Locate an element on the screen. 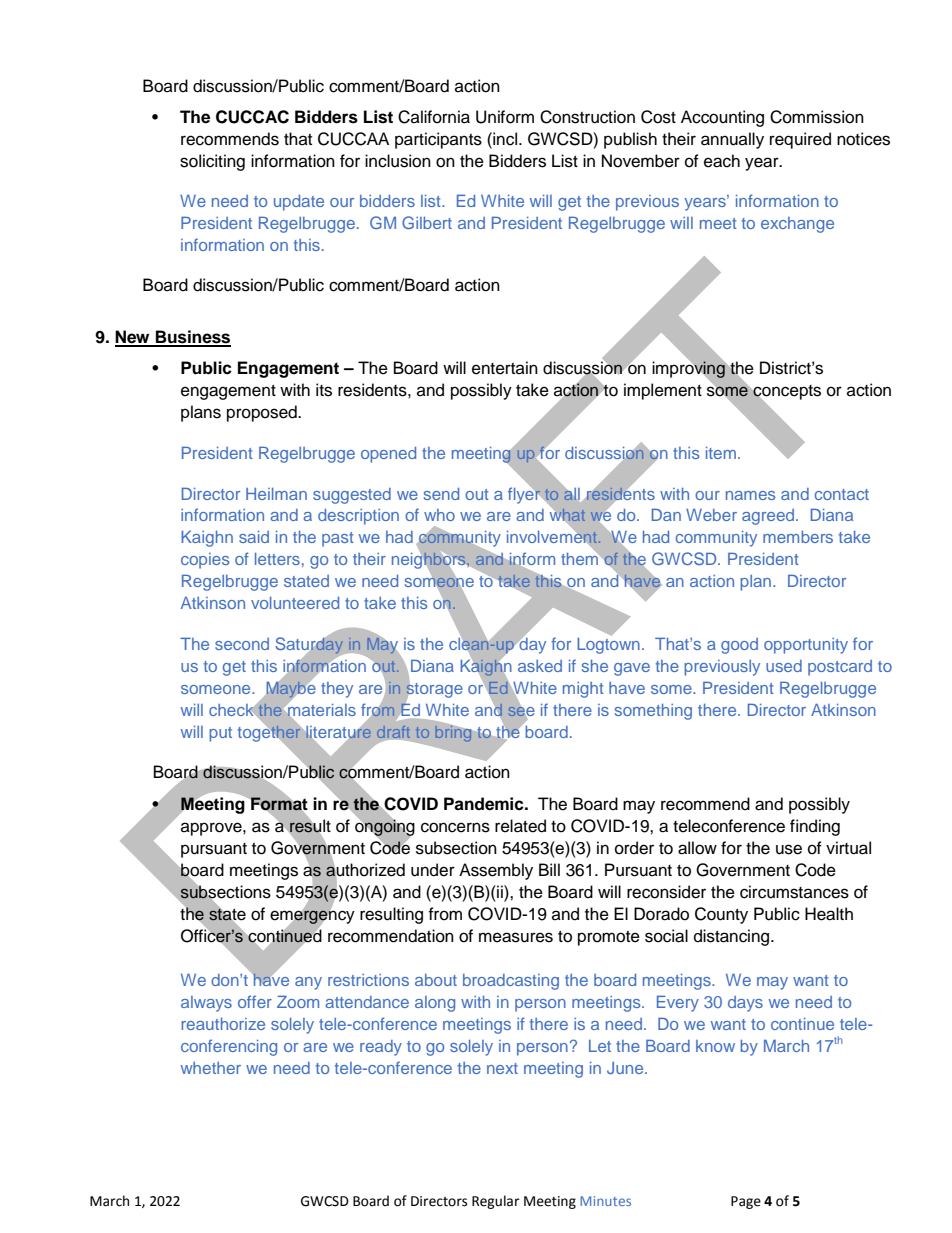  item is located at coordinates (721, 453).
